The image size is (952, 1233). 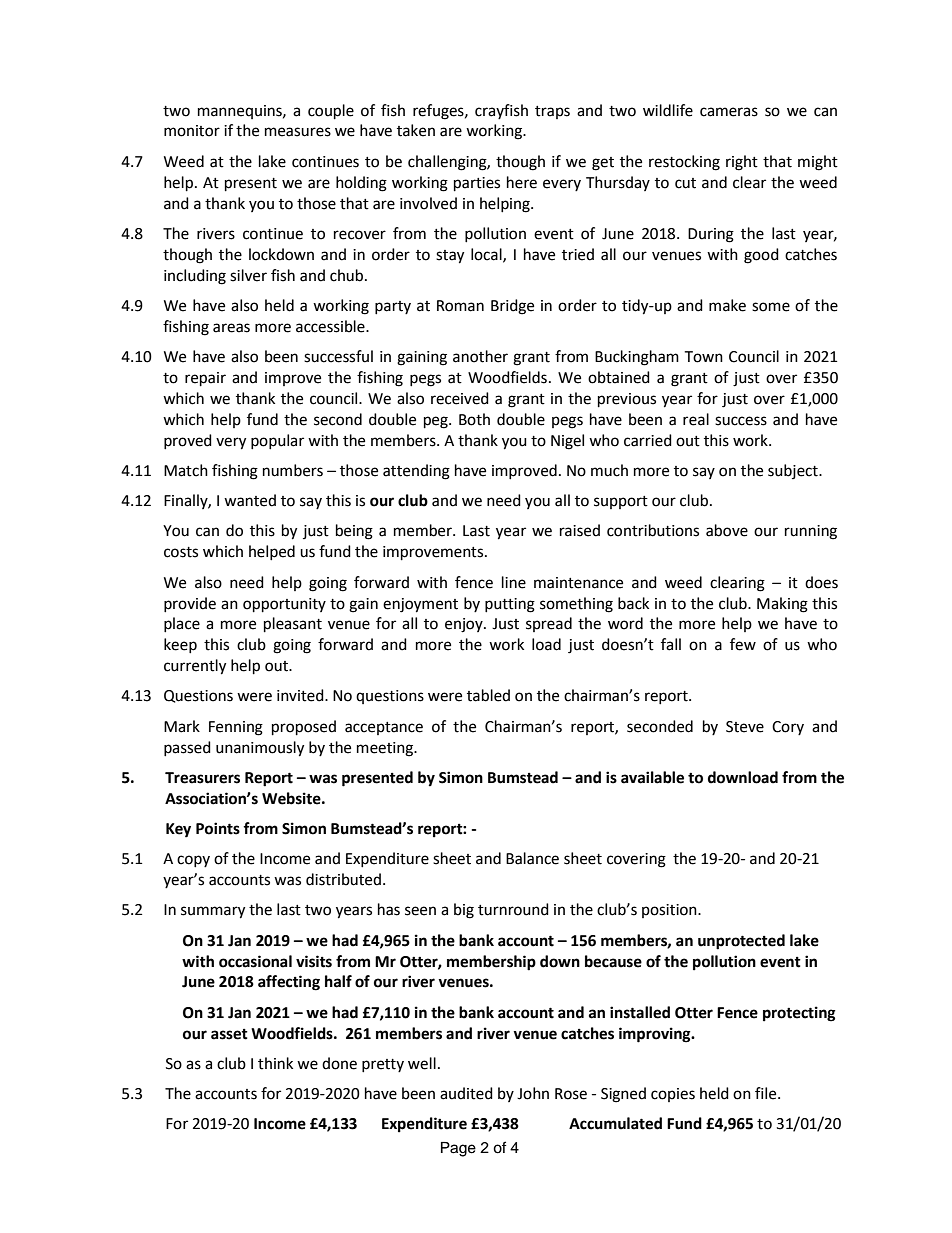 What do you see at coordinates (743, 644) in the screenshot?
I see `few` at bounding box center [743, 644].
